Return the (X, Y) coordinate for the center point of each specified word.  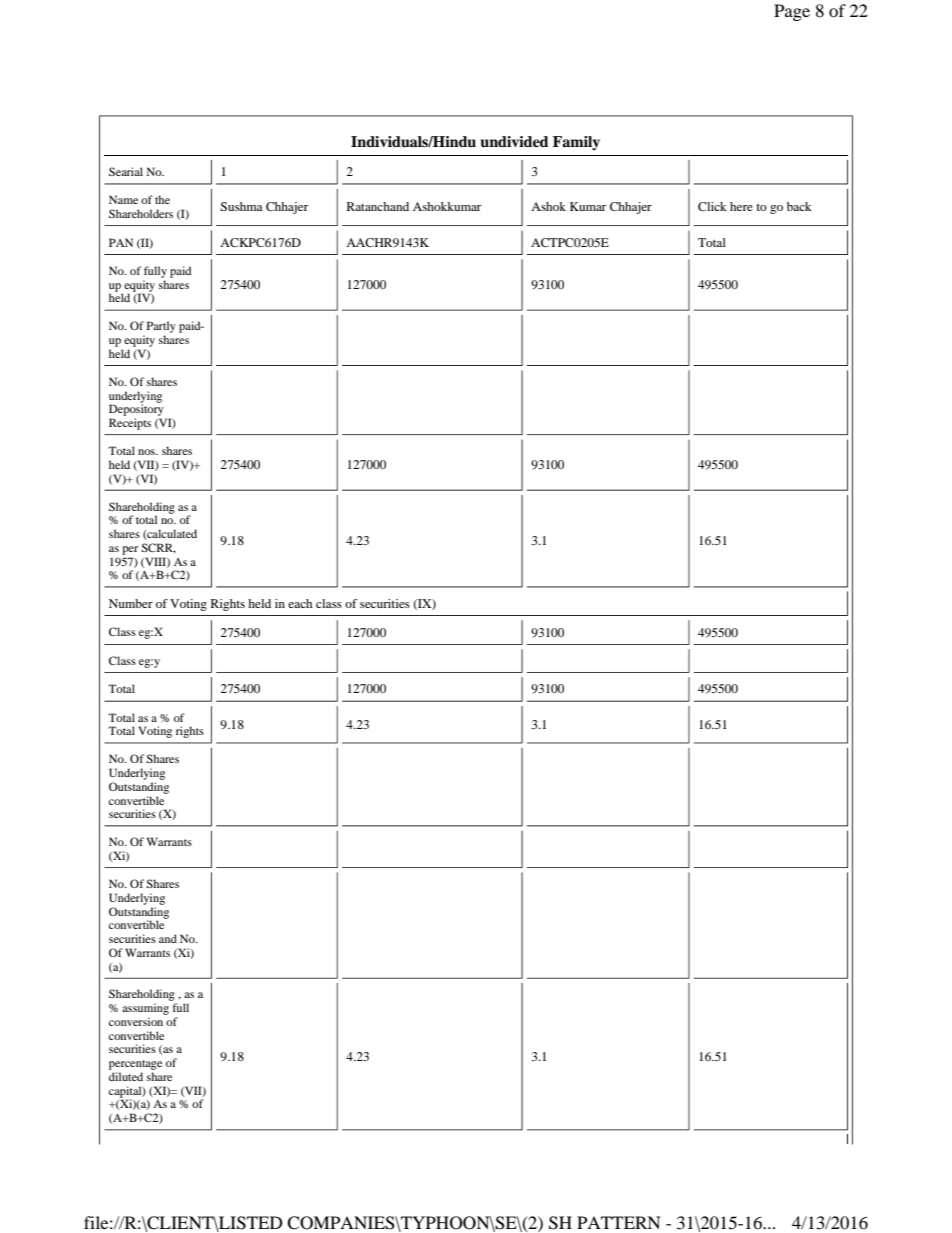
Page (792, 12)
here (741, 206)
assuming (145, 1009)
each (300, 603)
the (162, 199)
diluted (126, 1076)
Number (131, 603)
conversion (136, 1021)
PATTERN (619, 1222)
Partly (161, 328)
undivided (514, 142)
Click (712, 206)
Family (576, 143)
